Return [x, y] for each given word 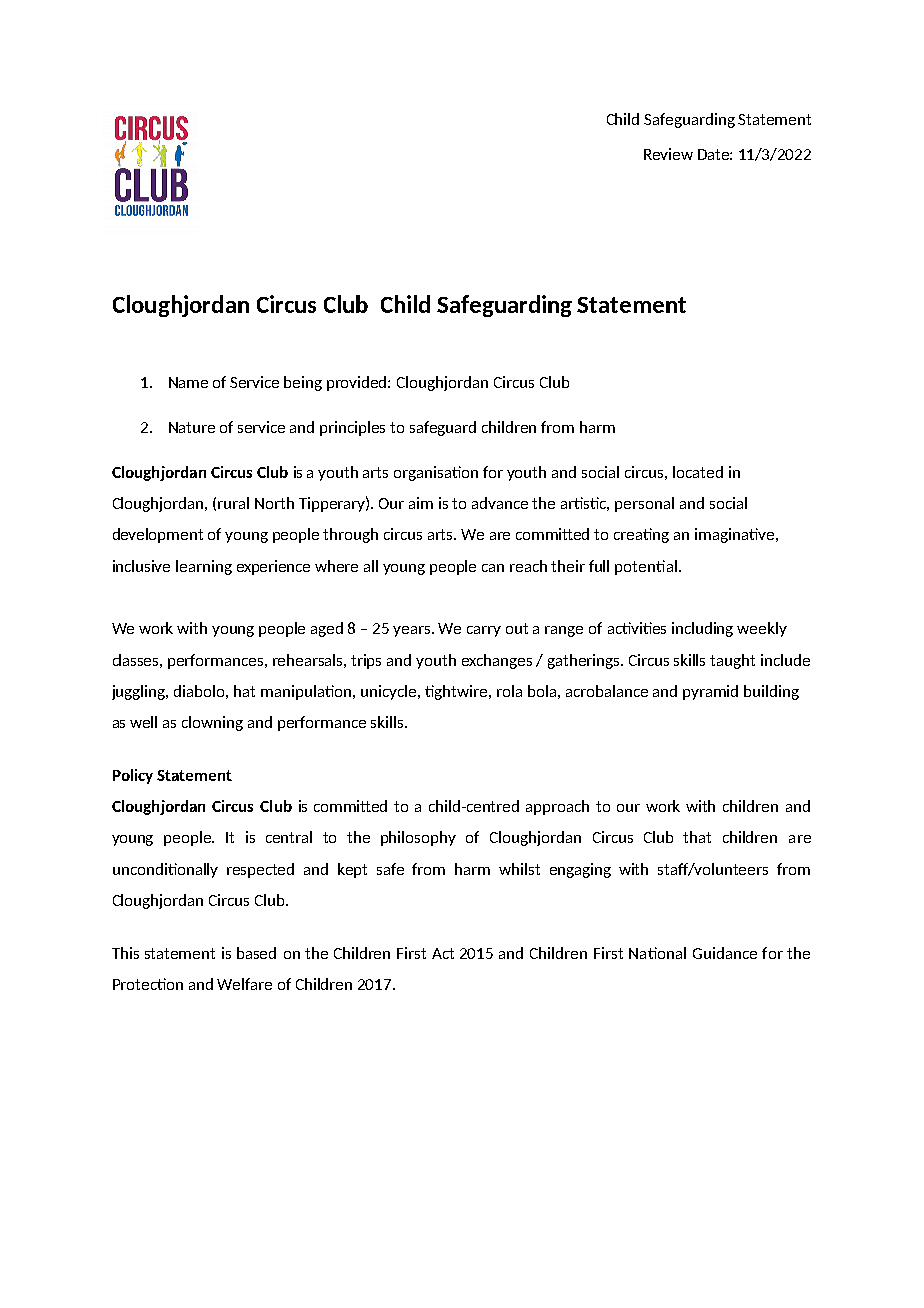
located [698, 472]
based [256, 953]
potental [646, 567]
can [493, 568]
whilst [519, 869]
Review [668, 154]
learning [204, 567]
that [697, 837]
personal [644, 504]
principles [352, 428]
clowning [212, 723]
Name [188, 382]
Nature [192, 427]
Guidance [725, 953]
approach [557, 807]
